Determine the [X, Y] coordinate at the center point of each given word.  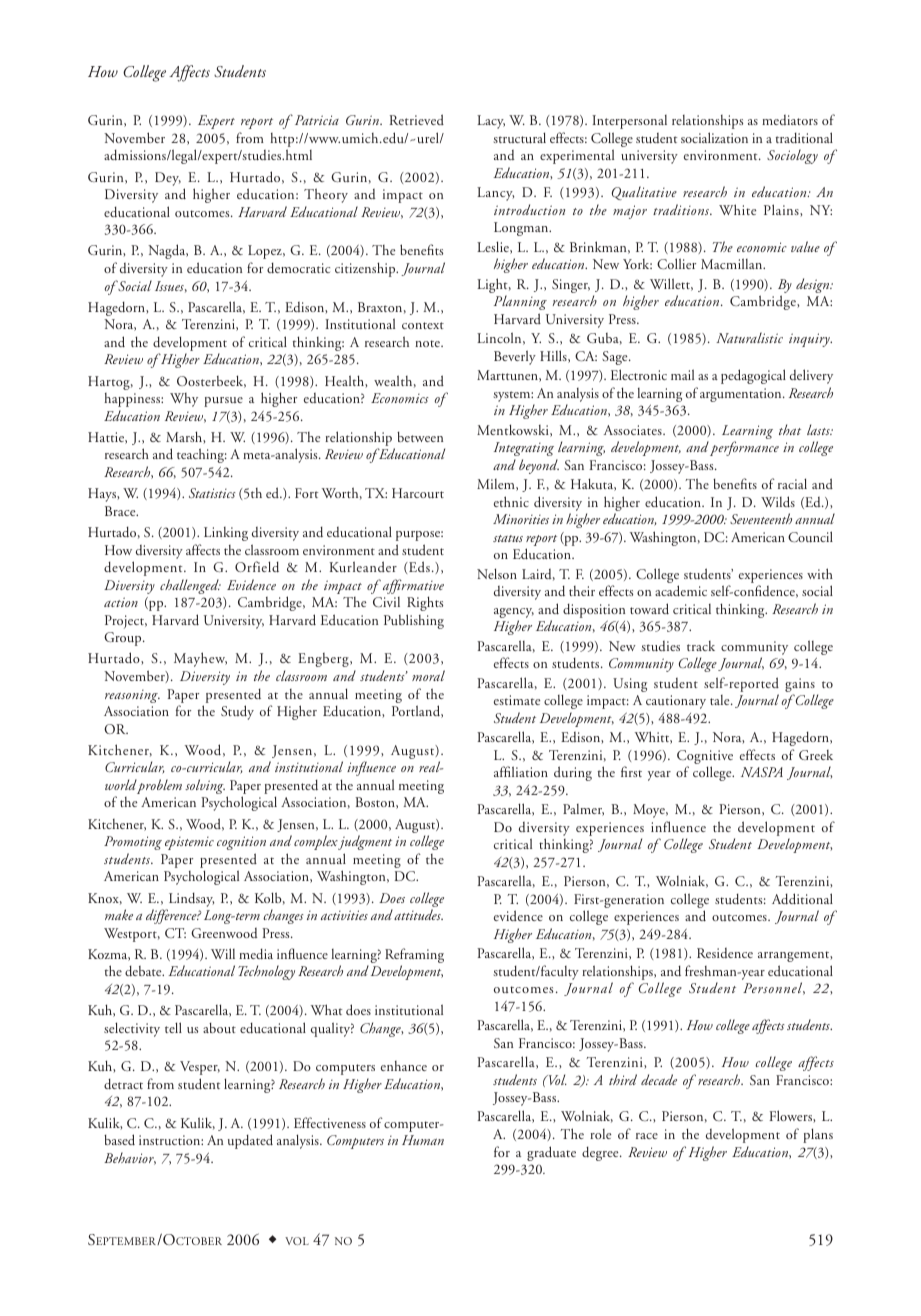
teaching [202, 455]
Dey [168, 179]
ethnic [511, 501]
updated [250, 1141]
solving [205, 786]
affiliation [521, 771]
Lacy [491, 122]
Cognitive [705, 757]
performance [744, 448]
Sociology [792, 156]
